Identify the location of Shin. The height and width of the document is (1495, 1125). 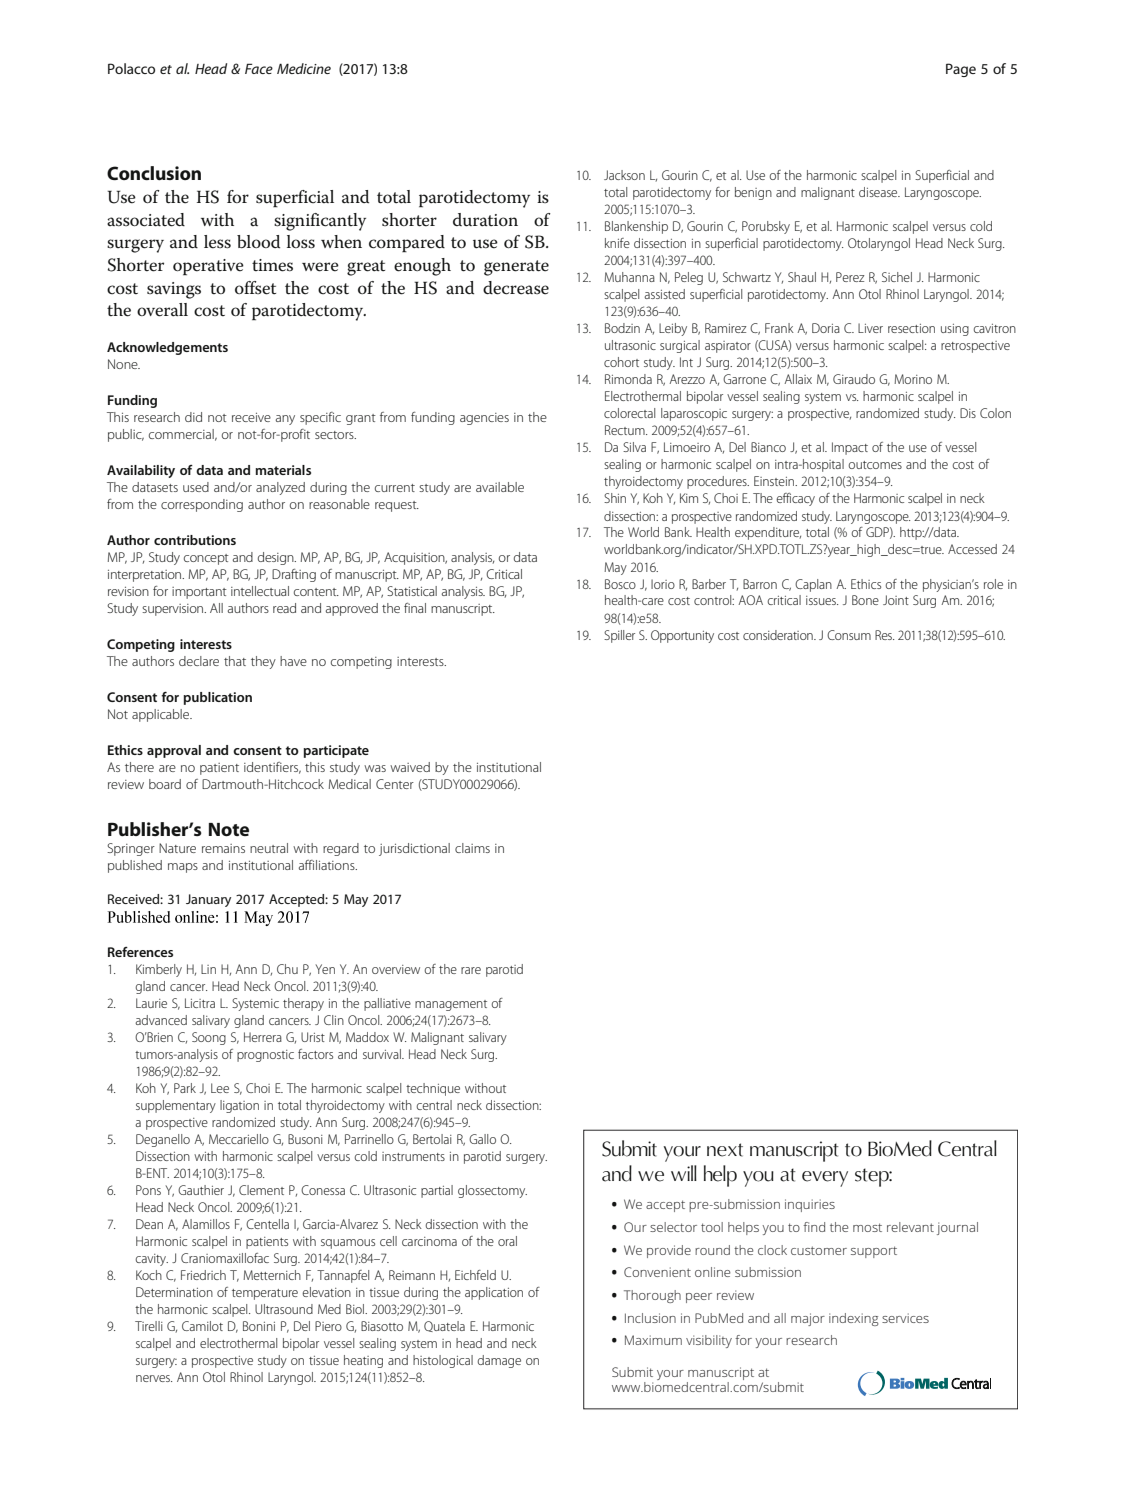
(615, 498).
